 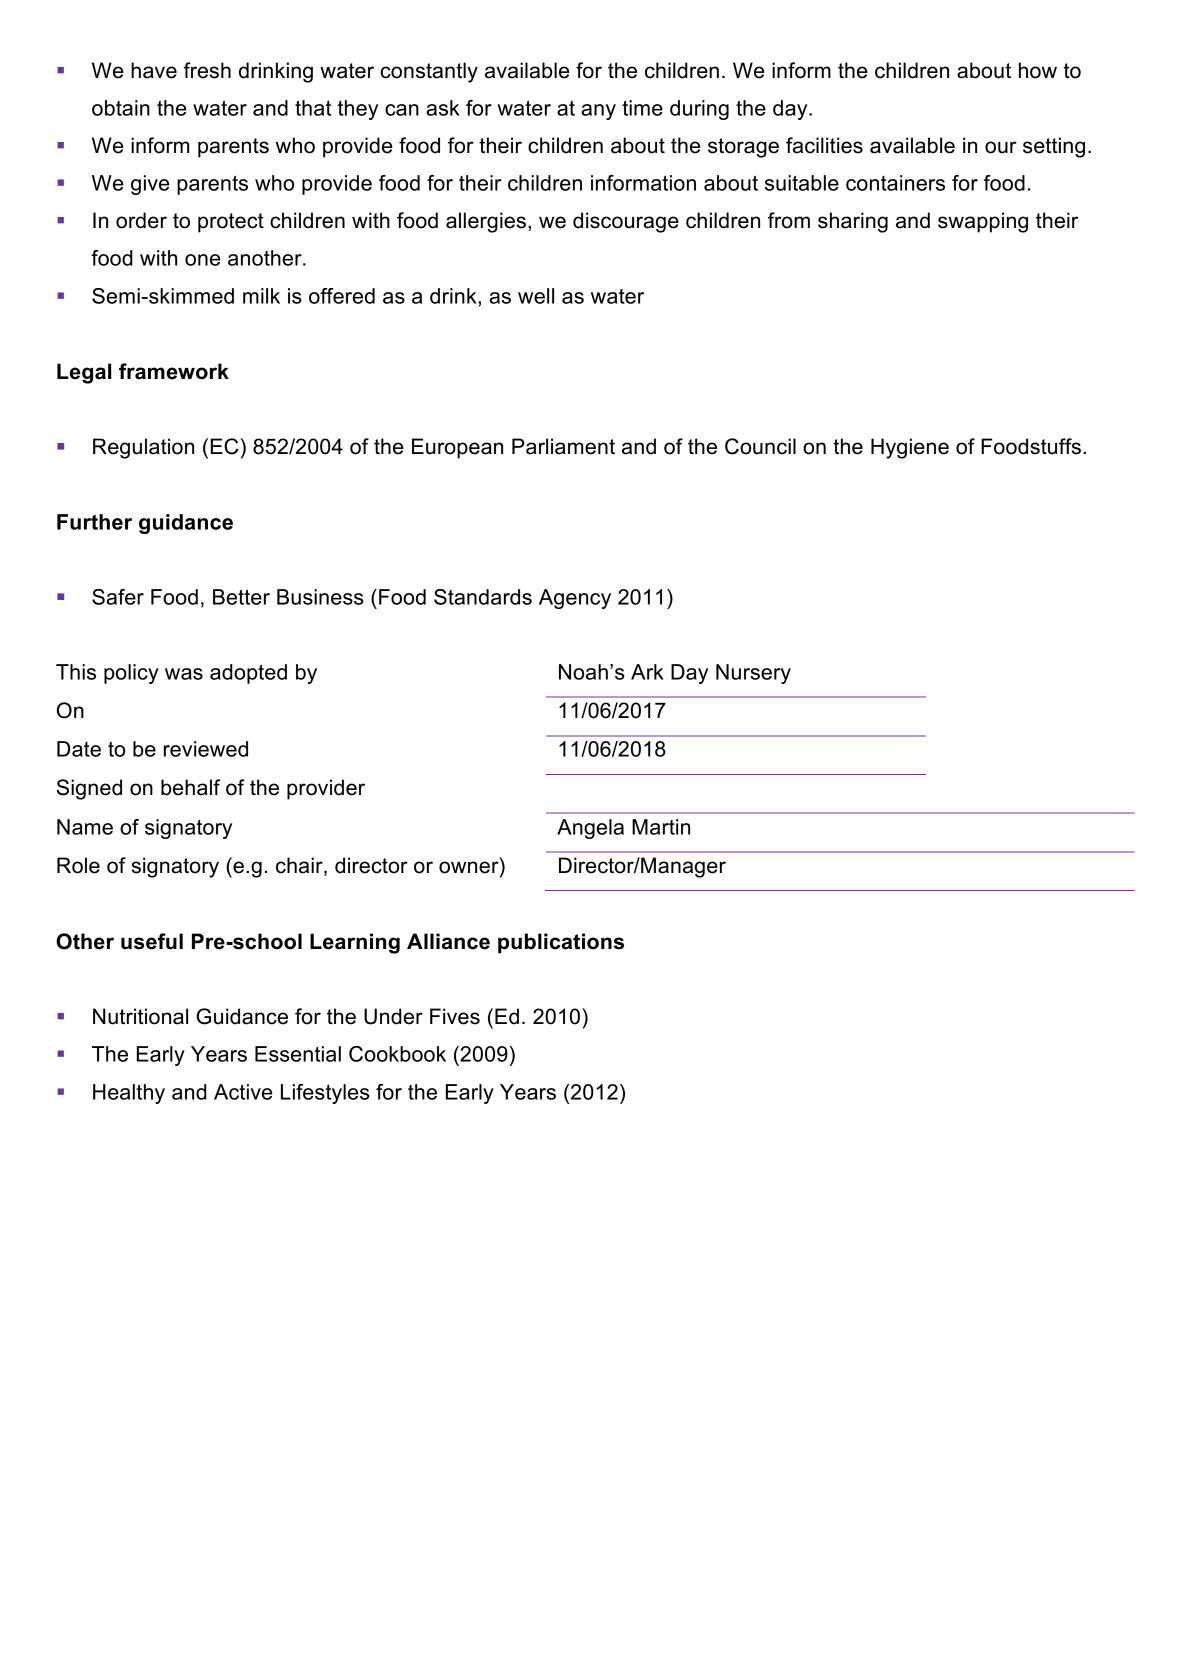 What do you see at coordinates (563, 446) in the screenshot?
I see `Parliament` at bounding box center [563, 446].
